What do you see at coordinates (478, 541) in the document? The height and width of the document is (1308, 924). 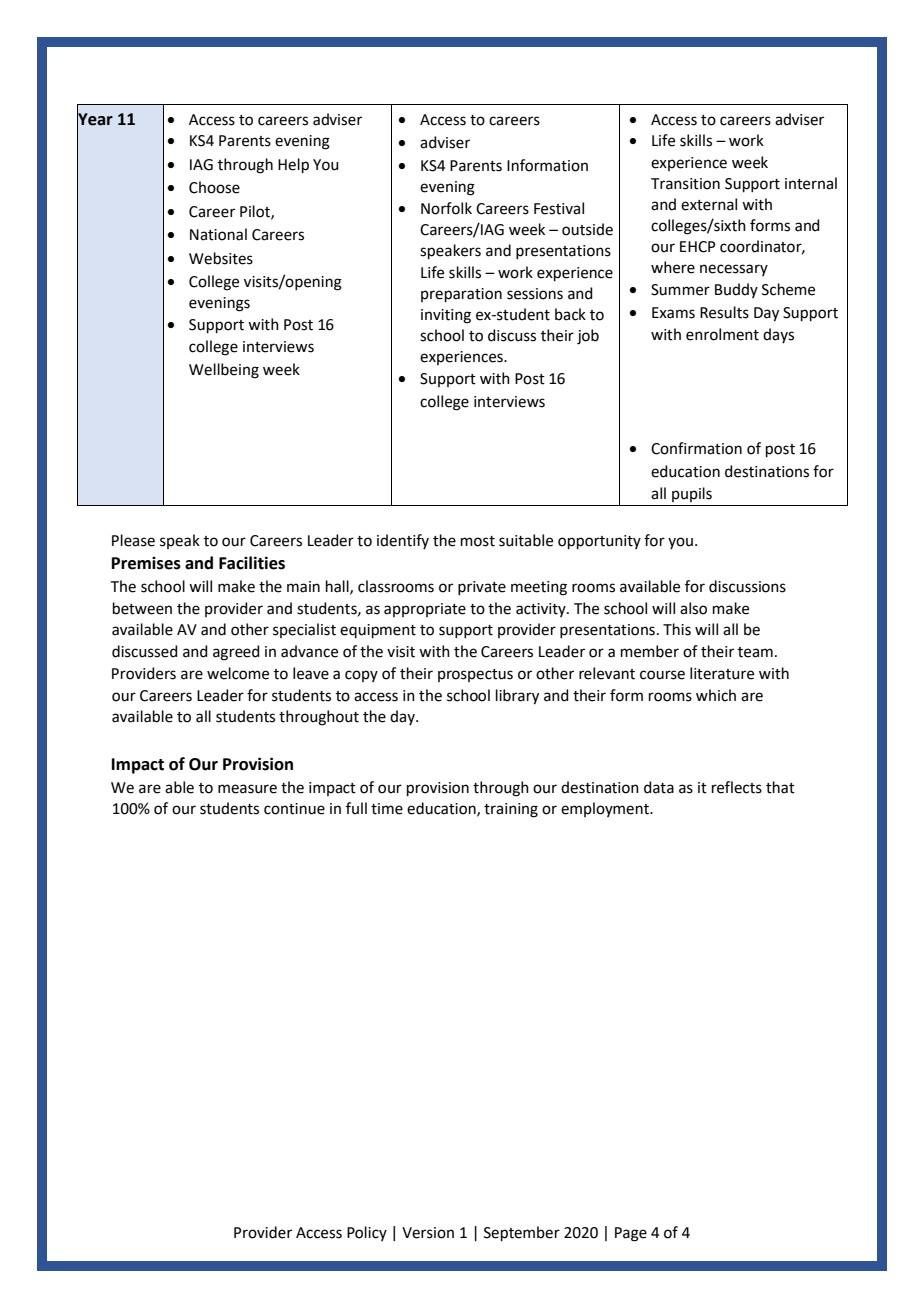 I see `most` at bounding box center [478, 541].
